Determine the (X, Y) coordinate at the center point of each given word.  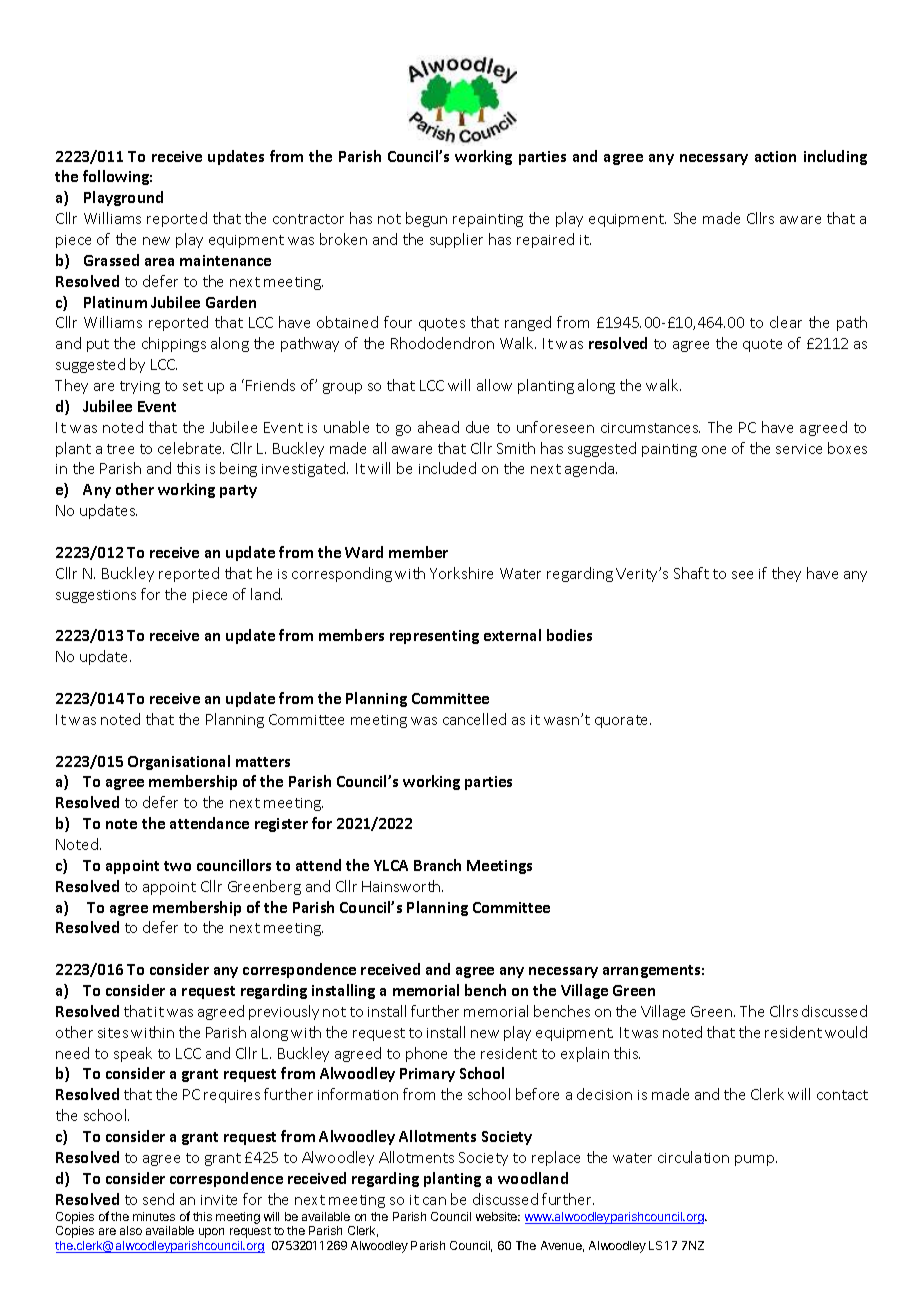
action (775, 156)
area (159, 262)
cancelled (474, 719)
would (846, 1032)
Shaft (691, 573)
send (158, 1199)
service (799, 449)
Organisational (179, 762)
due (477, 427)
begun (426, 219)
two (177, 866)
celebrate (191, 448)
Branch (437, 865)
